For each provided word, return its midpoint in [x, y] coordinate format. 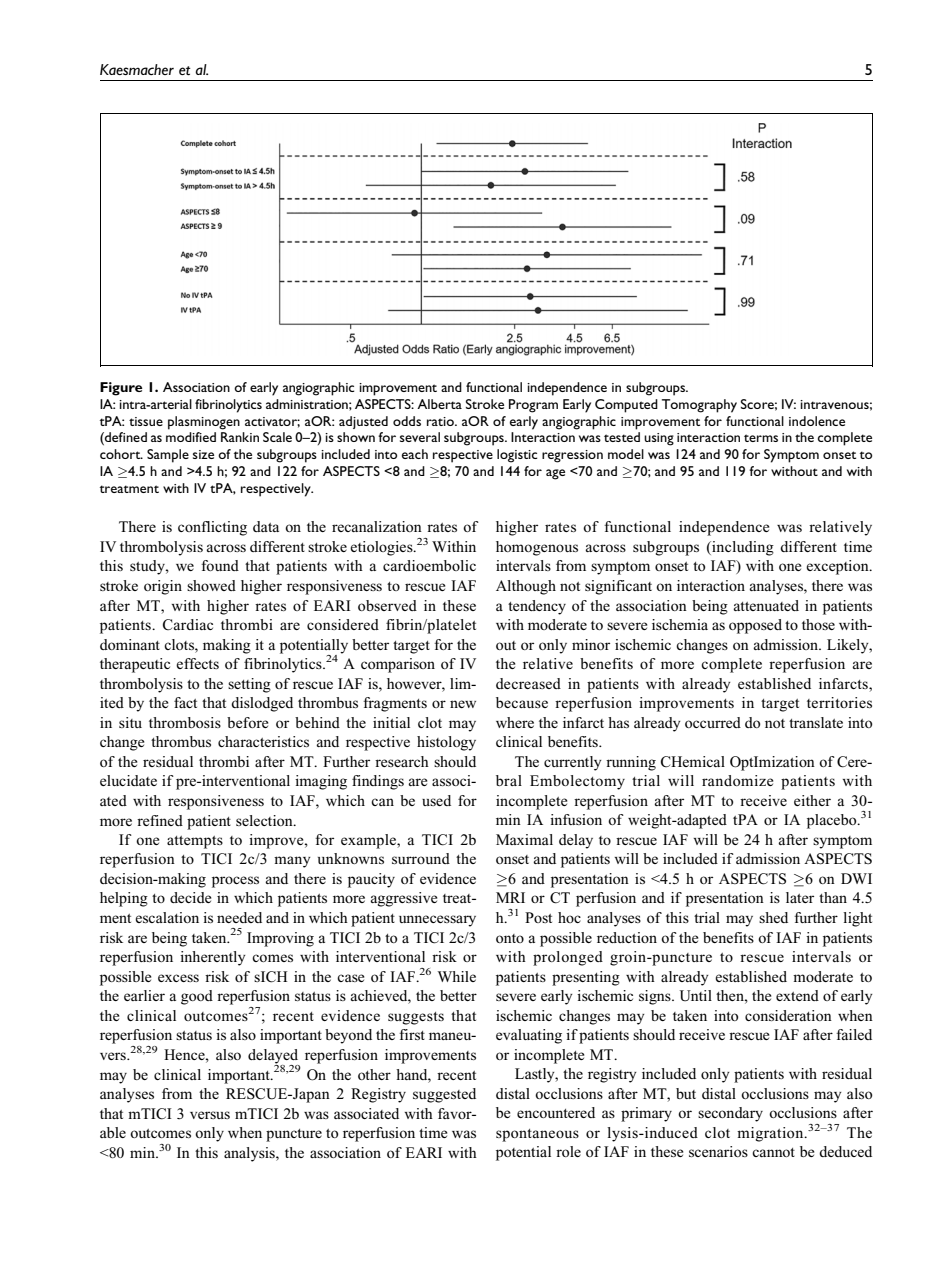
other [374, 1074]
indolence [817, 421]
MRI [510, 897]
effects [197, 663]
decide [190, 897]
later [800, 897]
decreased [528, 683]
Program [533, 406]
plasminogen [204, 423]
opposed [755, 626]
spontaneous [537, 1135]
